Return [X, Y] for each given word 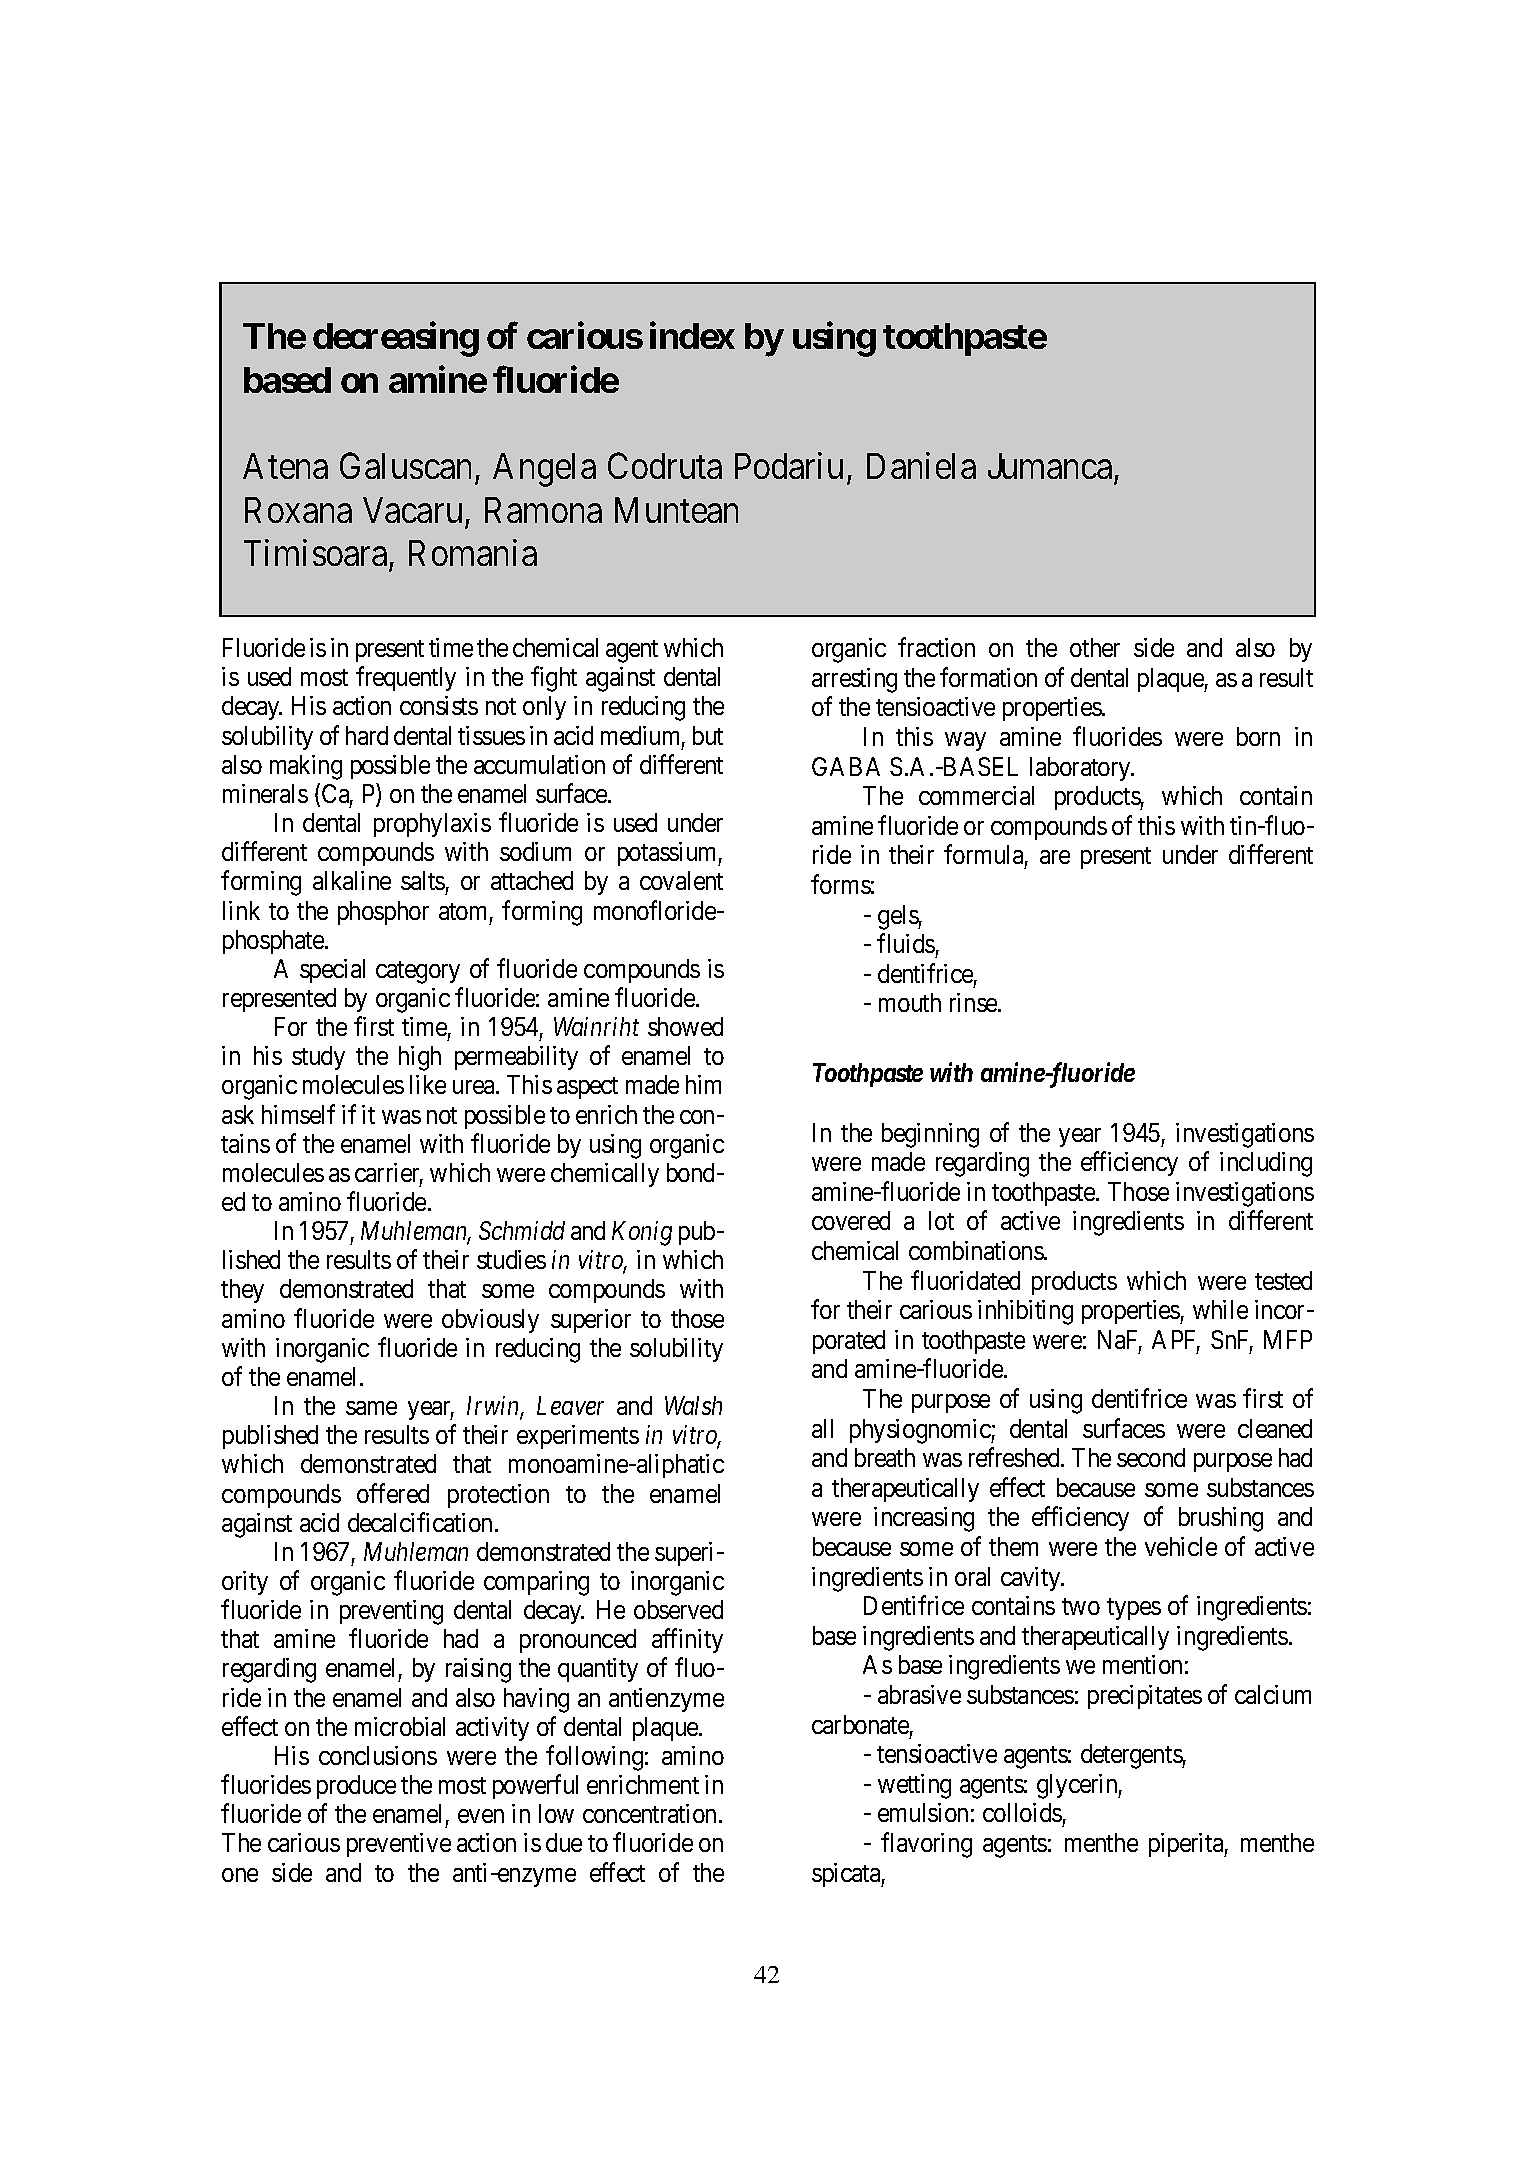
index [692, 335]
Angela [544, 470]
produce [356, 1787]
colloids [1022, 1812]
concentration [651, 1813]
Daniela [921, 466]
